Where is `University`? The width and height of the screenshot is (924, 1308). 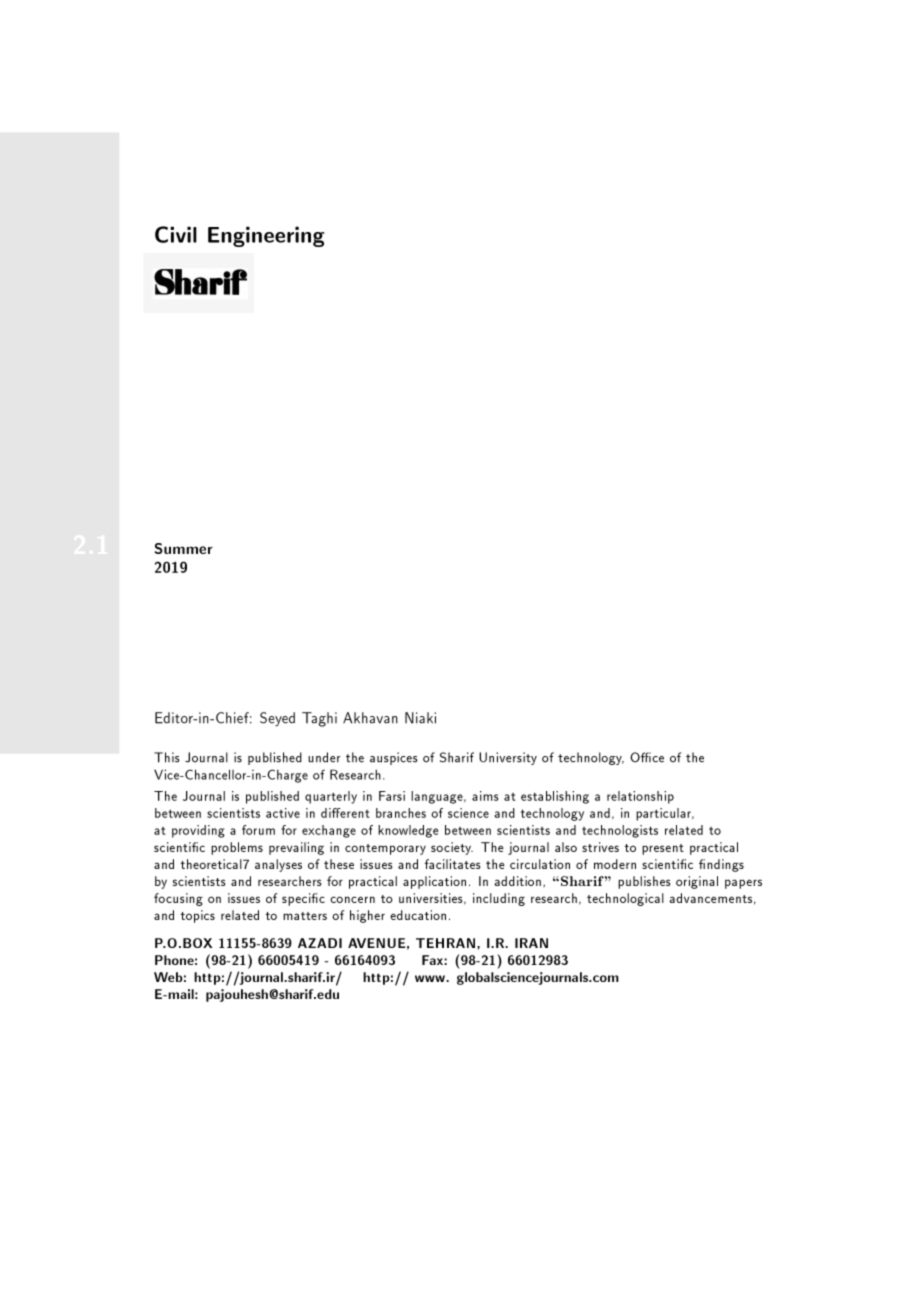 University is located at coordinates (508, 758).
